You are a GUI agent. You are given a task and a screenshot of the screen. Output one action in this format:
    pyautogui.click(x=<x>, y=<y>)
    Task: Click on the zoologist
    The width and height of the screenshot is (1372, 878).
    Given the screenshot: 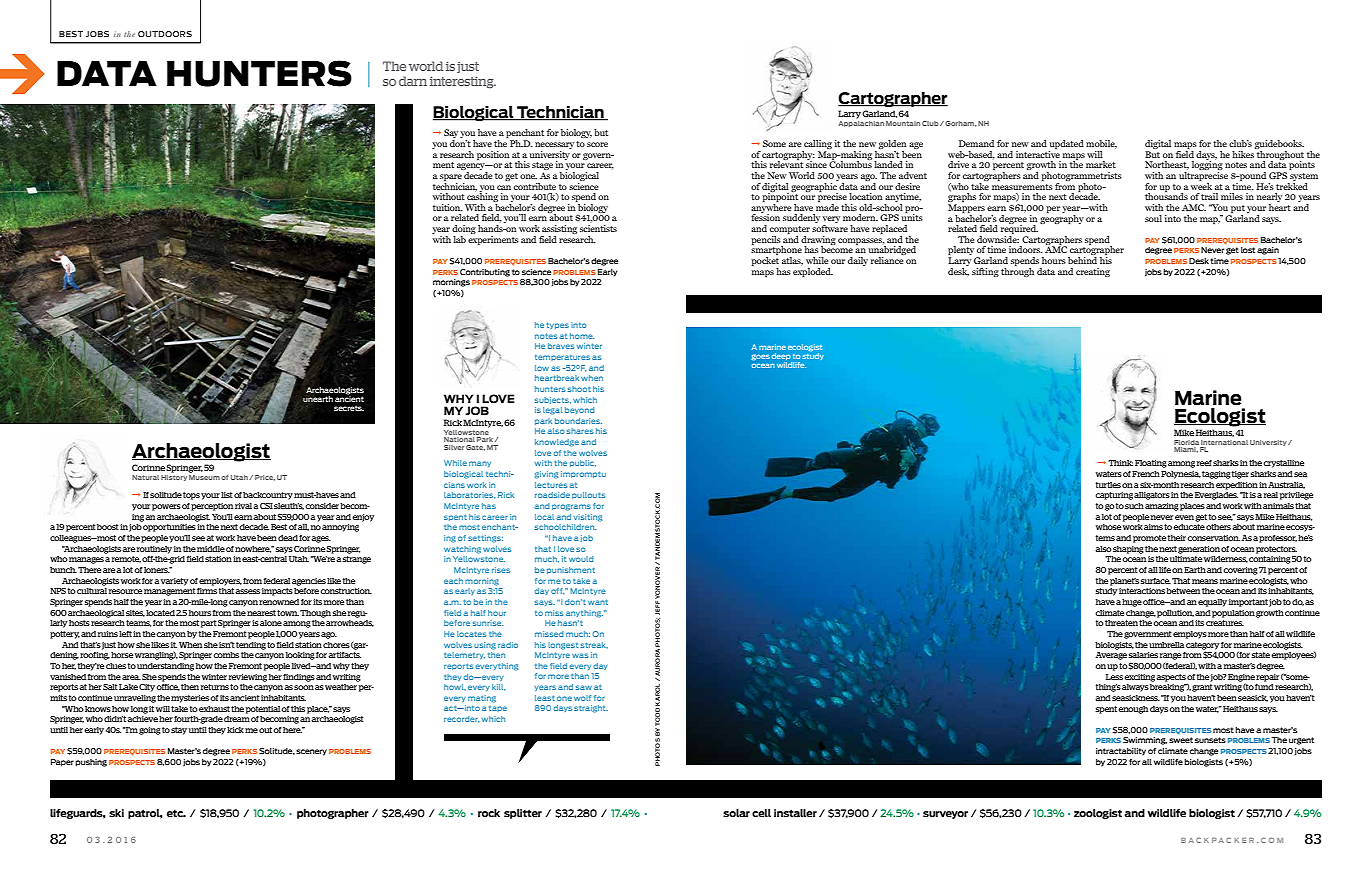 What is the action you would take?
    pyautogui.click(x=1098, y=814)
